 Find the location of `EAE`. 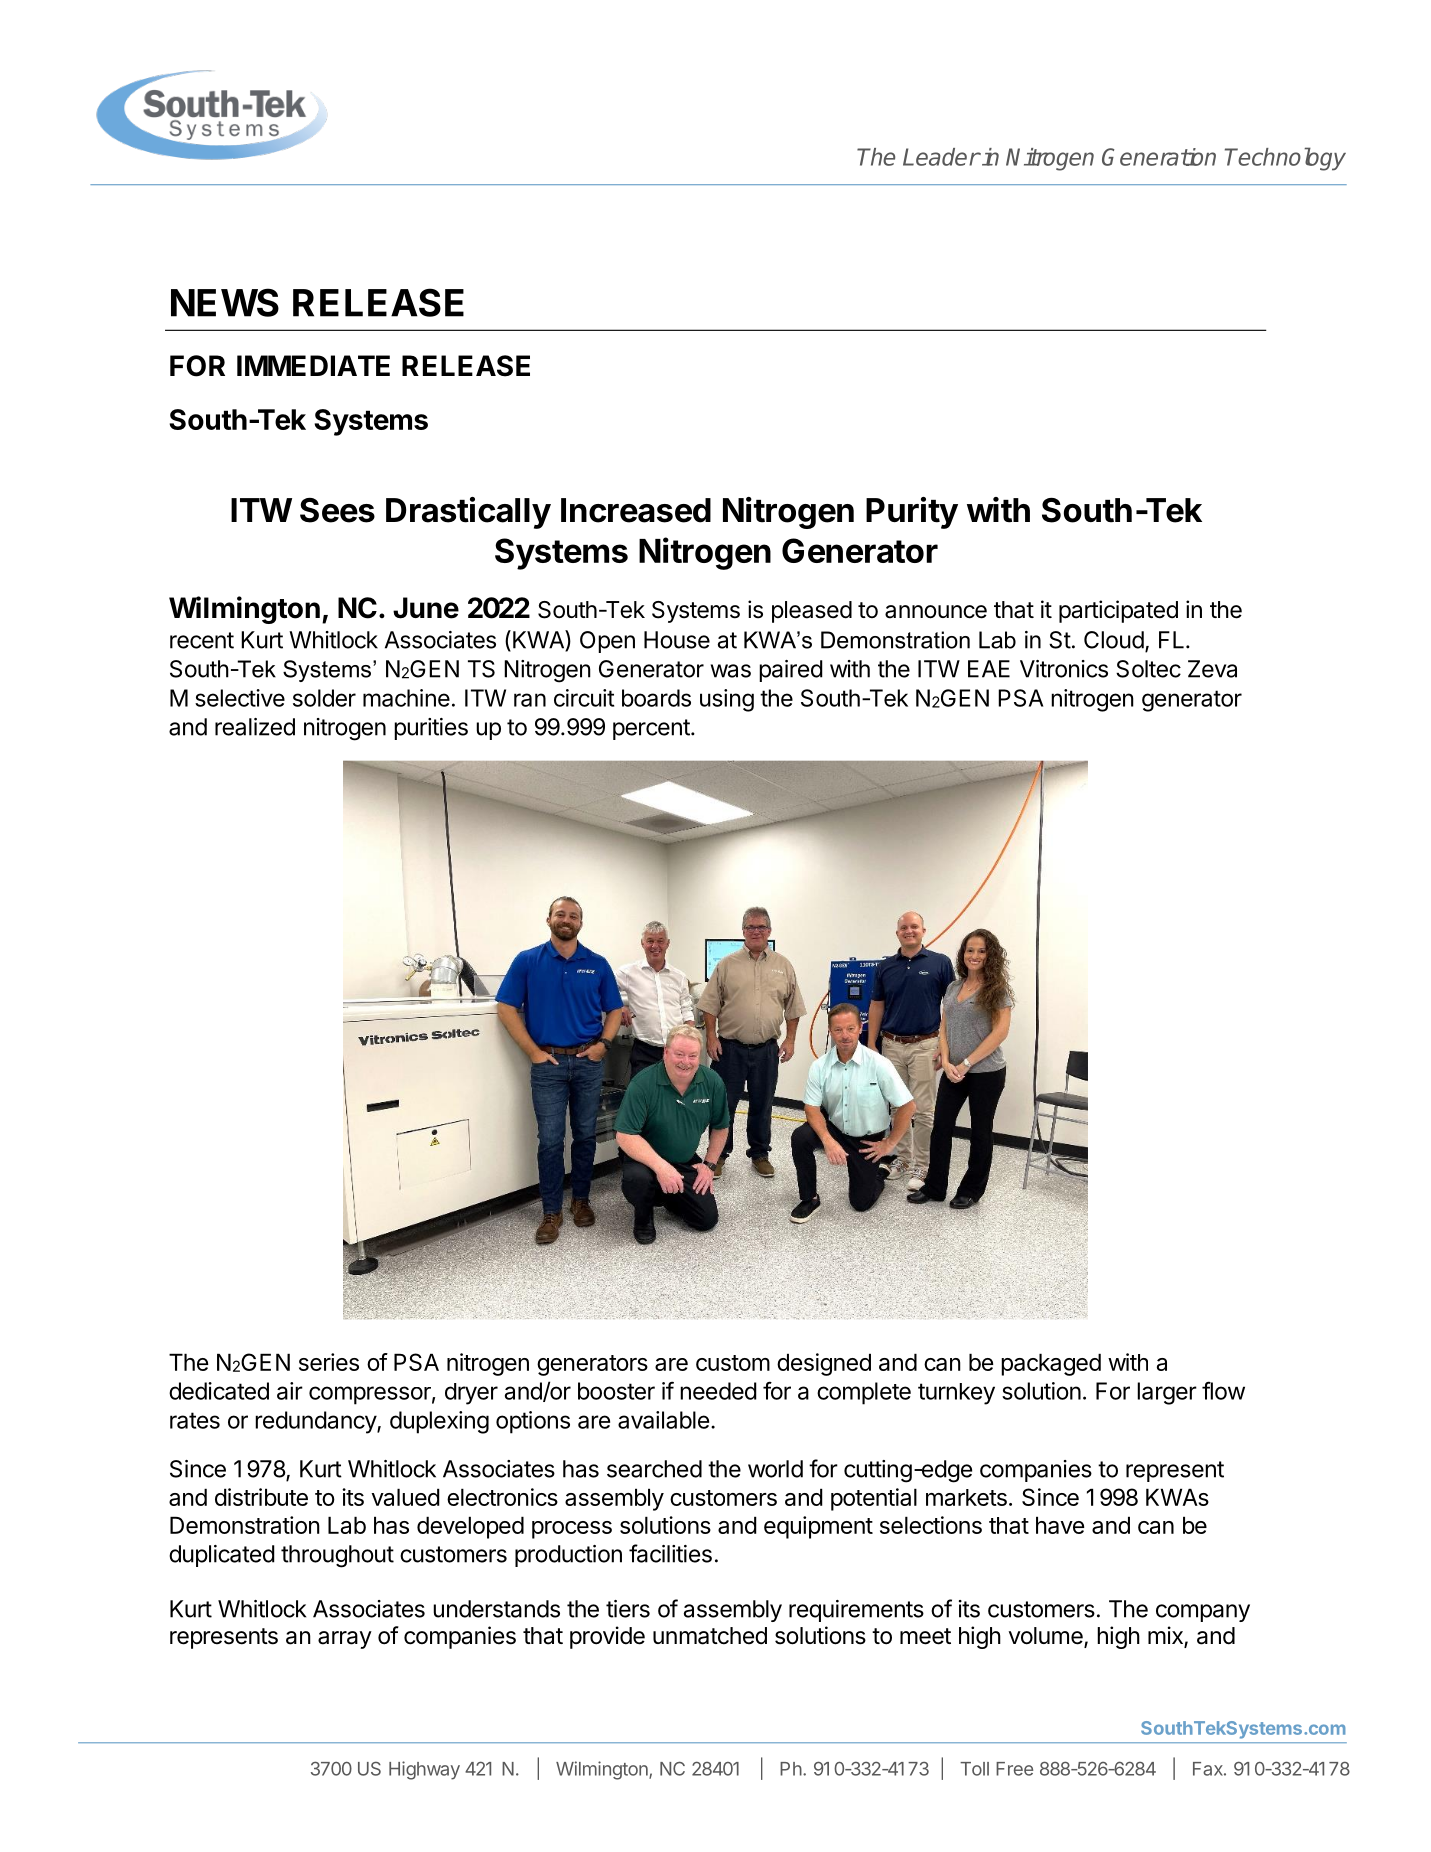

EAE is located at coordinates (989, 669).
